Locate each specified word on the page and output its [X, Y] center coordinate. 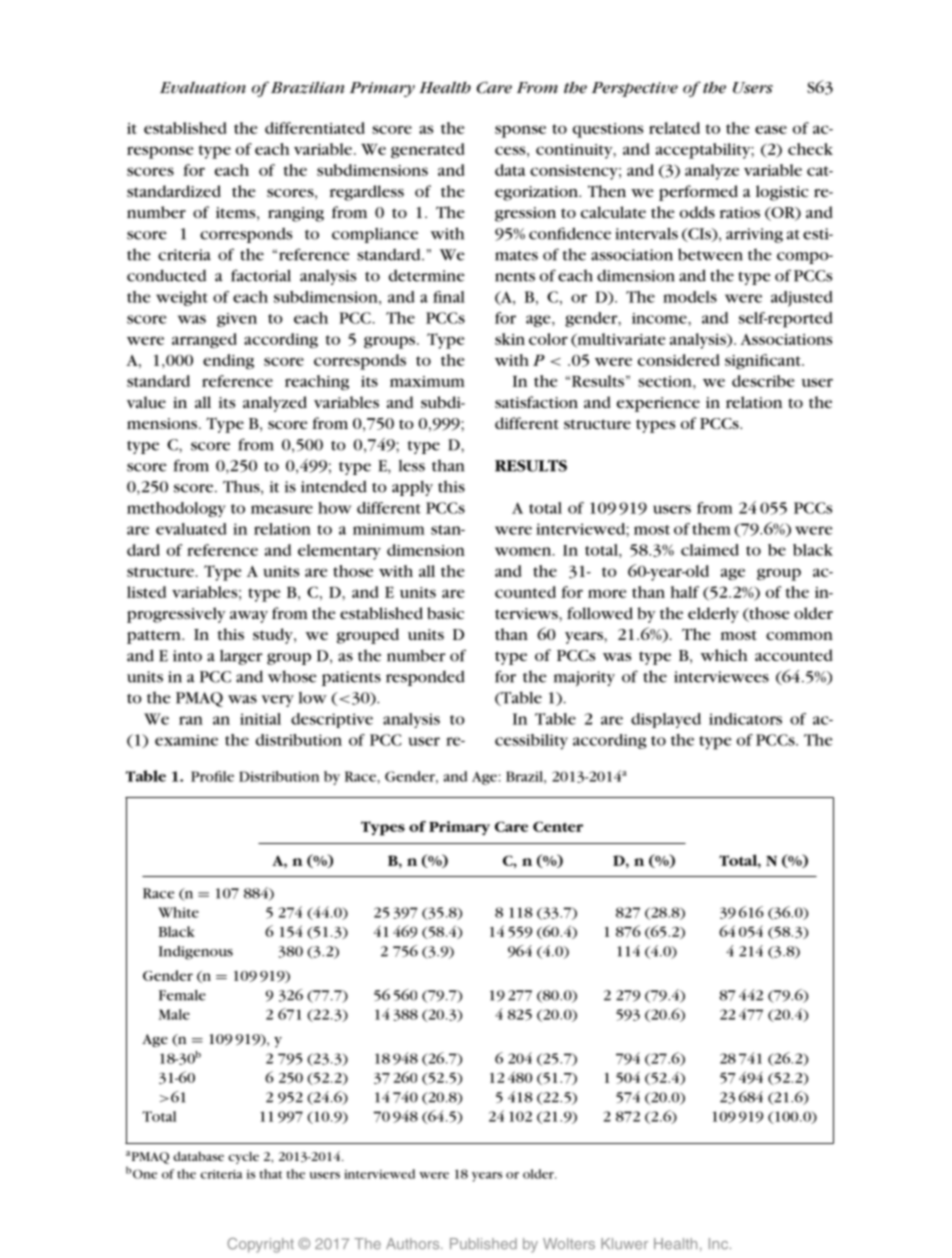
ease [771, 129]
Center [558, 826]
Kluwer [624, 1244]
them [711, 529]
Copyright [260, 1245]
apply [412, 488]
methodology [176, 509]
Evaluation [203, 87]
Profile [212, 776]
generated [428, 150]
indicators [745, 719]
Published [483, 1244]
